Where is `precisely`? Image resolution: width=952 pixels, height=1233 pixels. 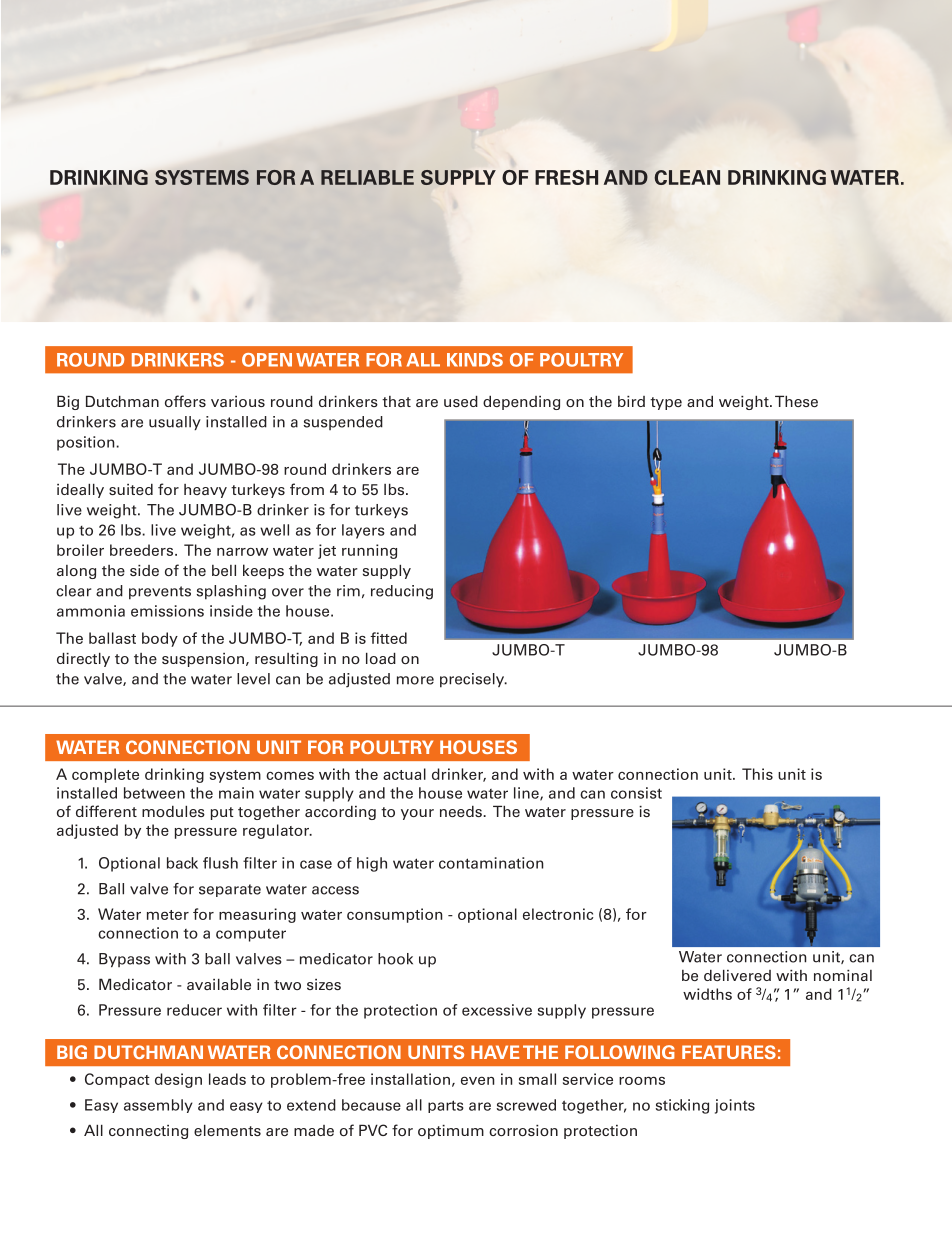 precisely is located at coordinates (473, 680).
